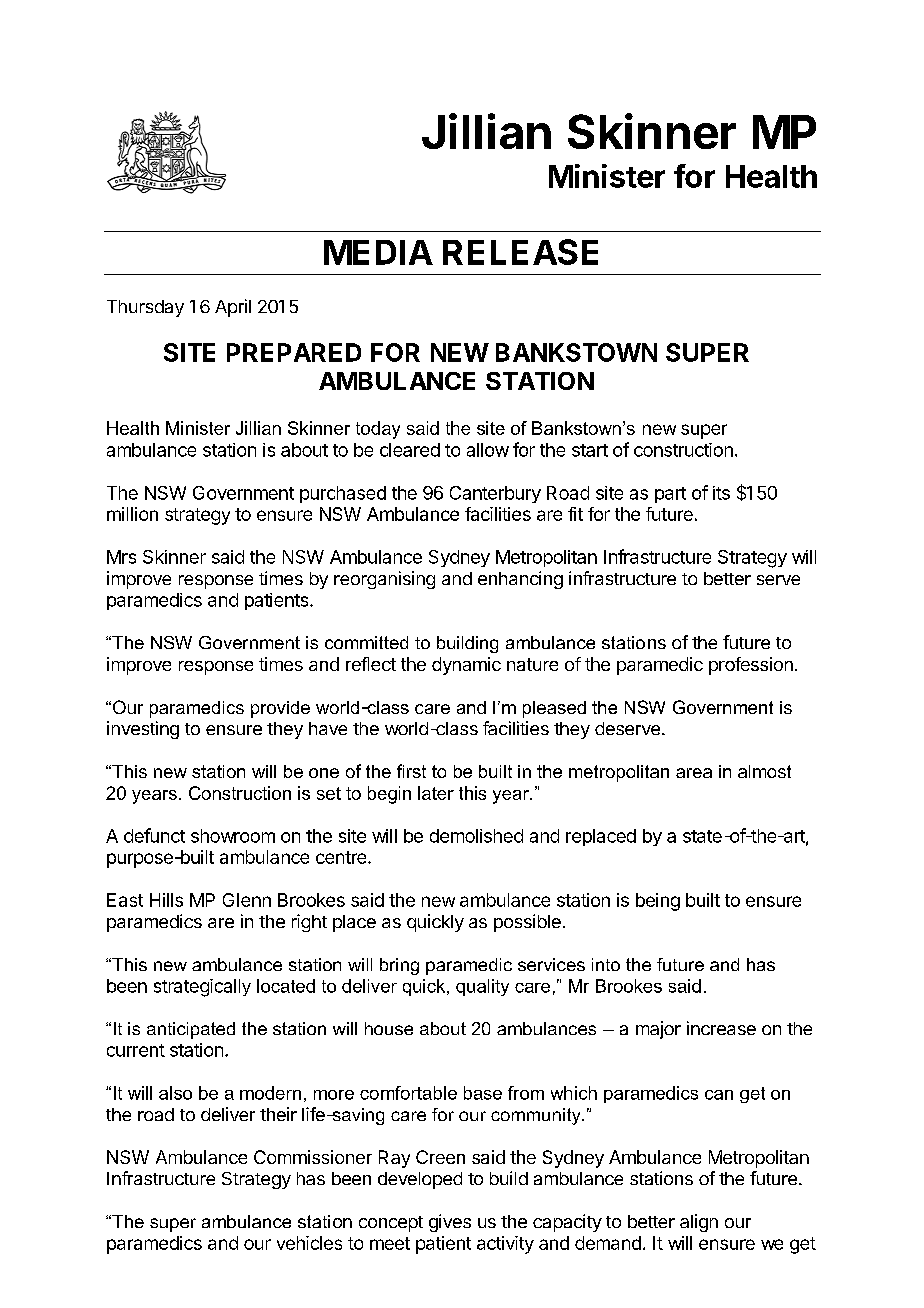 The height and width of the screenshot is (1308, 924). What do you see at coordinates (466, 666) in the screenshot?
I see `dynamic` at bounding box center [466, 666].
